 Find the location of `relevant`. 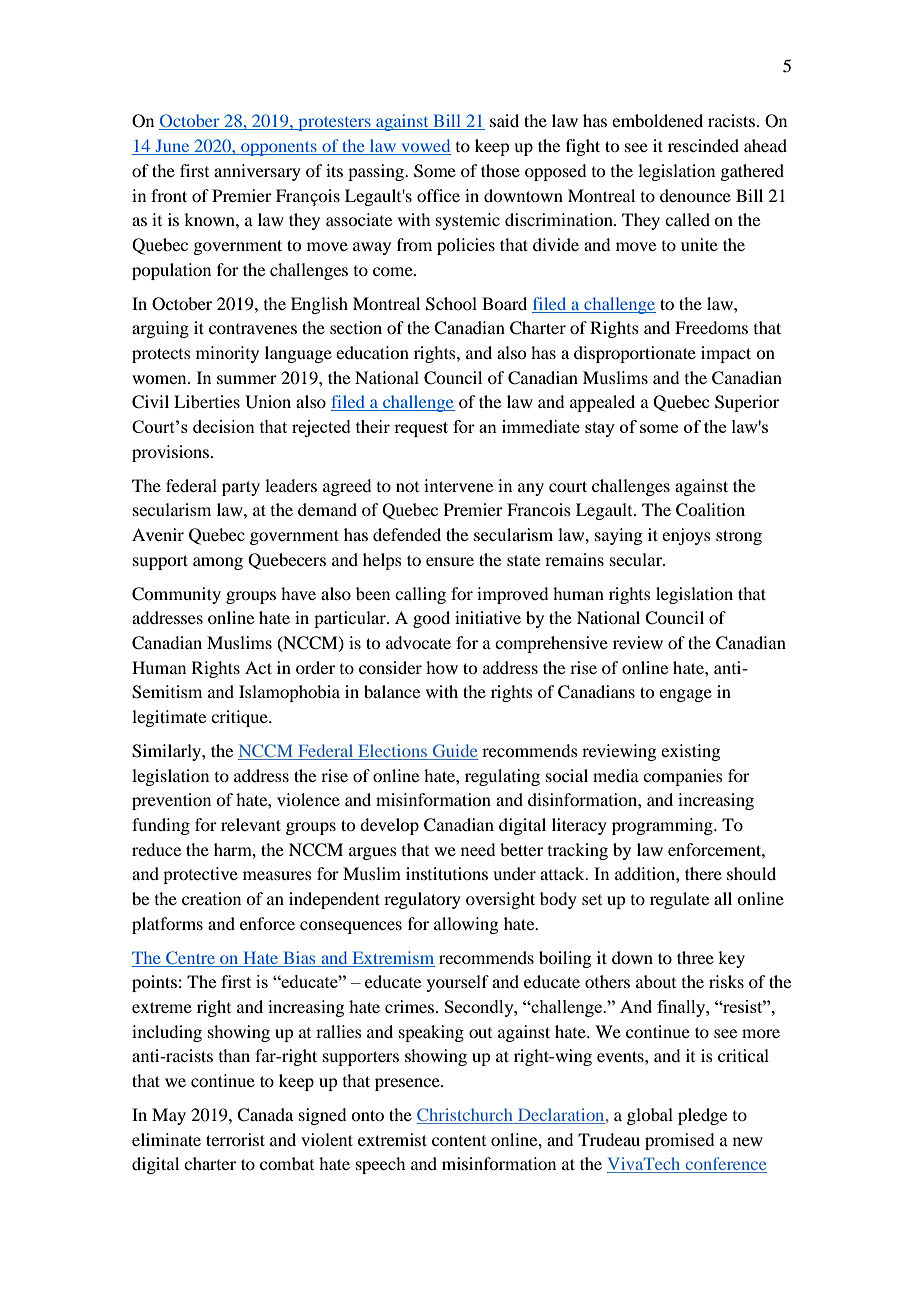

relevant is located at coordinates (251, 824).
